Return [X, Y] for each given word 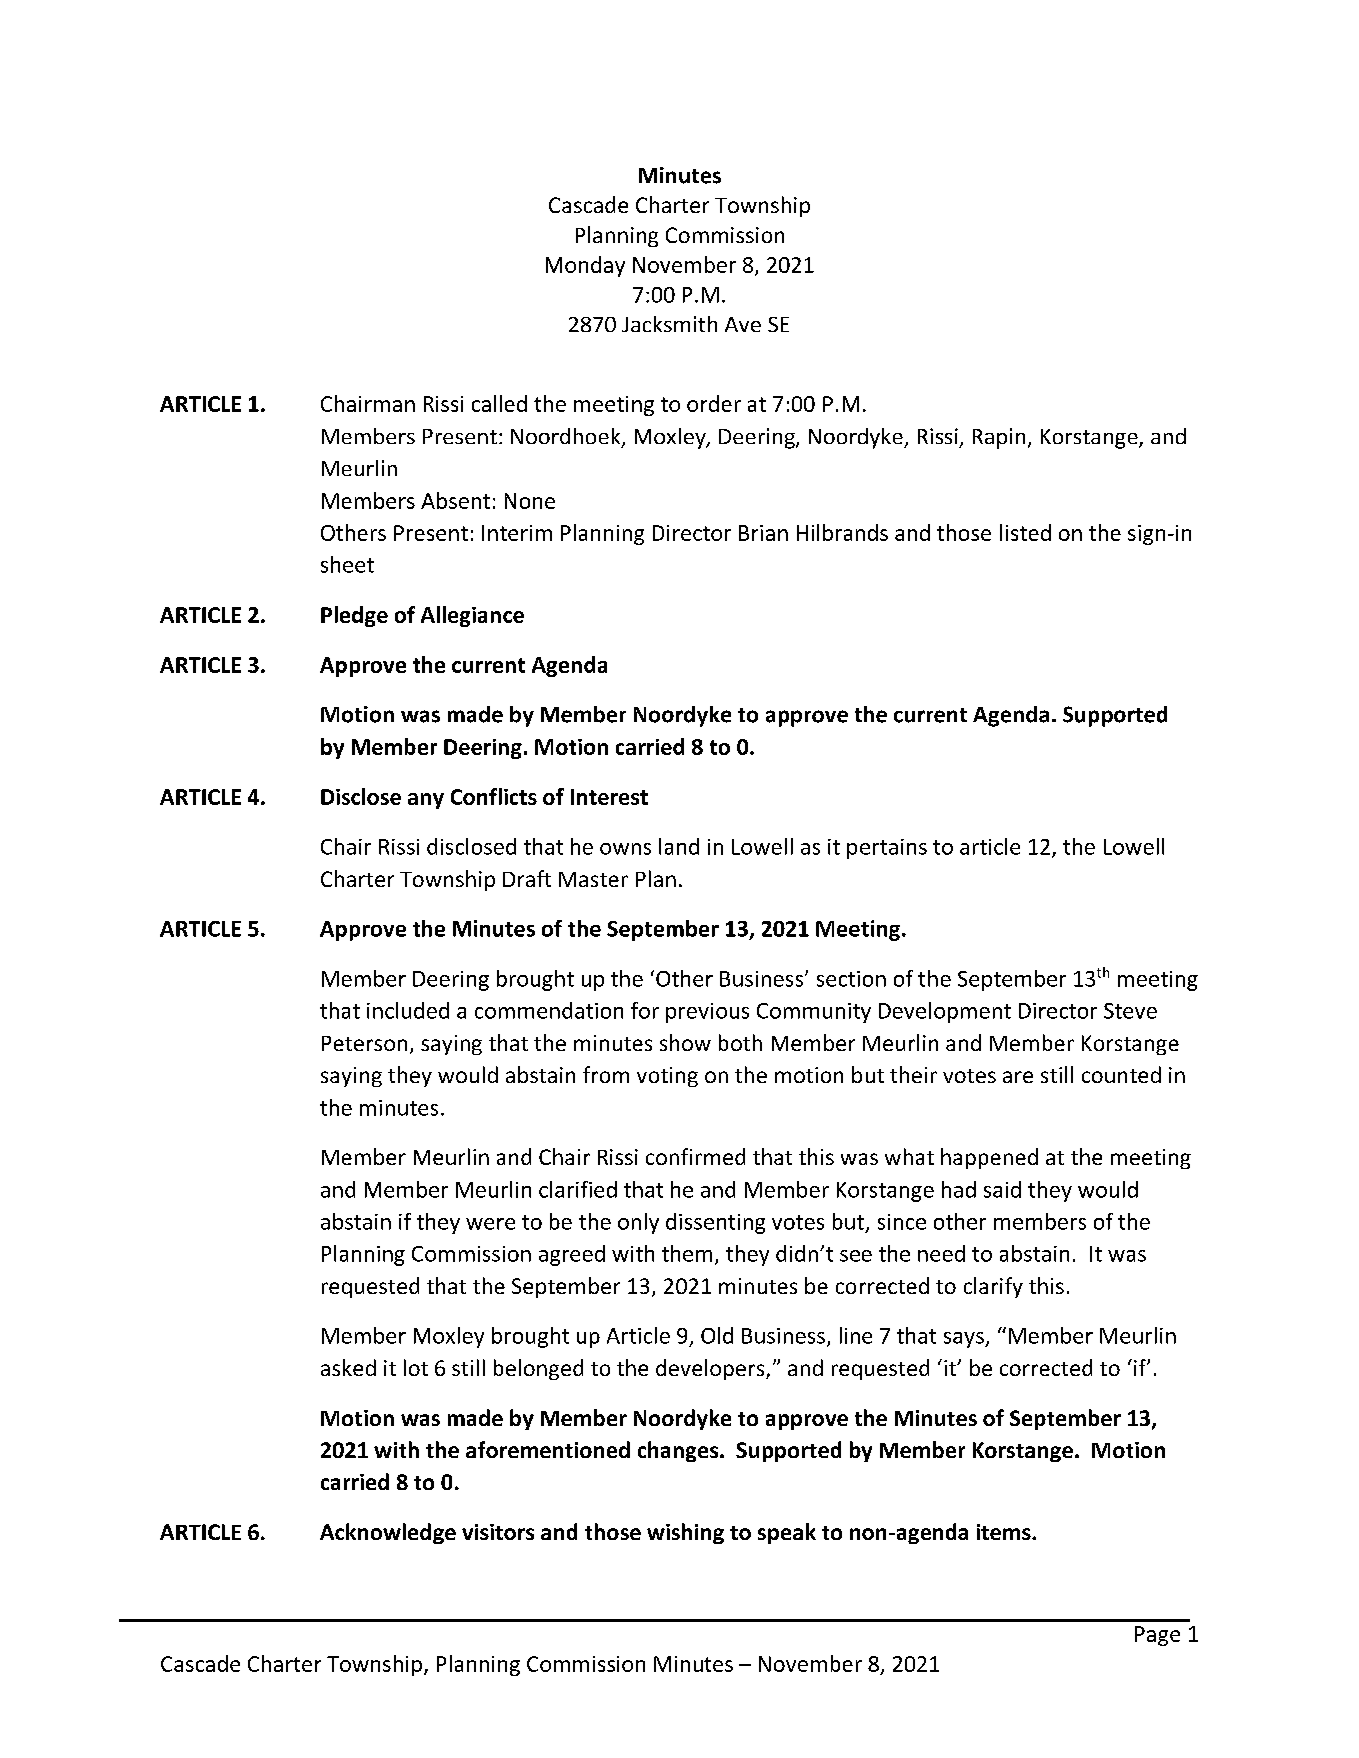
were [490, 1224]
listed [1025, 532]
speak [787, 1533]
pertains [887, 849]
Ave [743, 324]
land [679, 846]
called [499, 403]
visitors [498, 1532]
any [426, 801]
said [1002, 1189]
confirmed [695, 1156]
